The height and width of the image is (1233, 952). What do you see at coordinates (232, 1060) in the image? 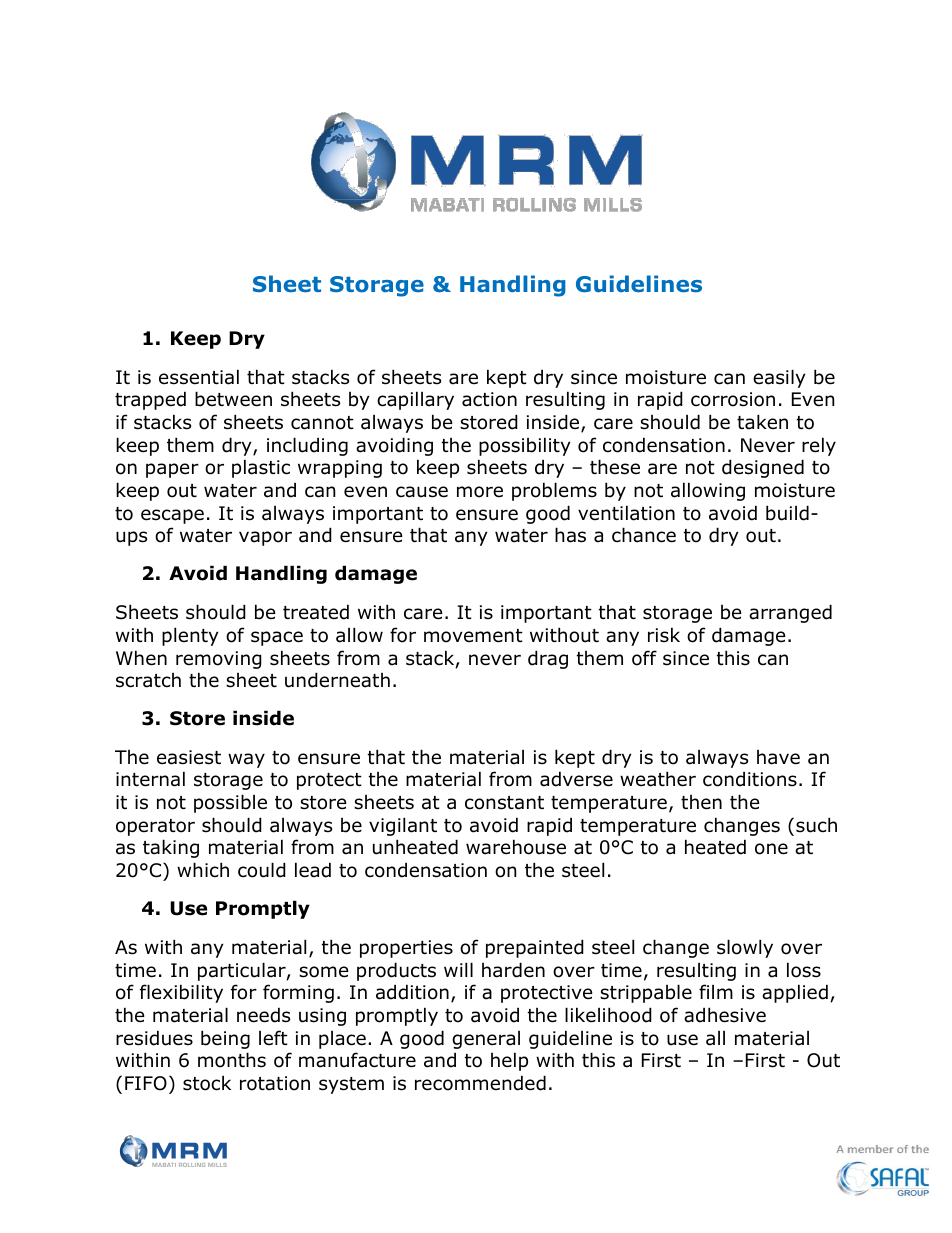
I see `months` at bounding box center [232, 1060].
